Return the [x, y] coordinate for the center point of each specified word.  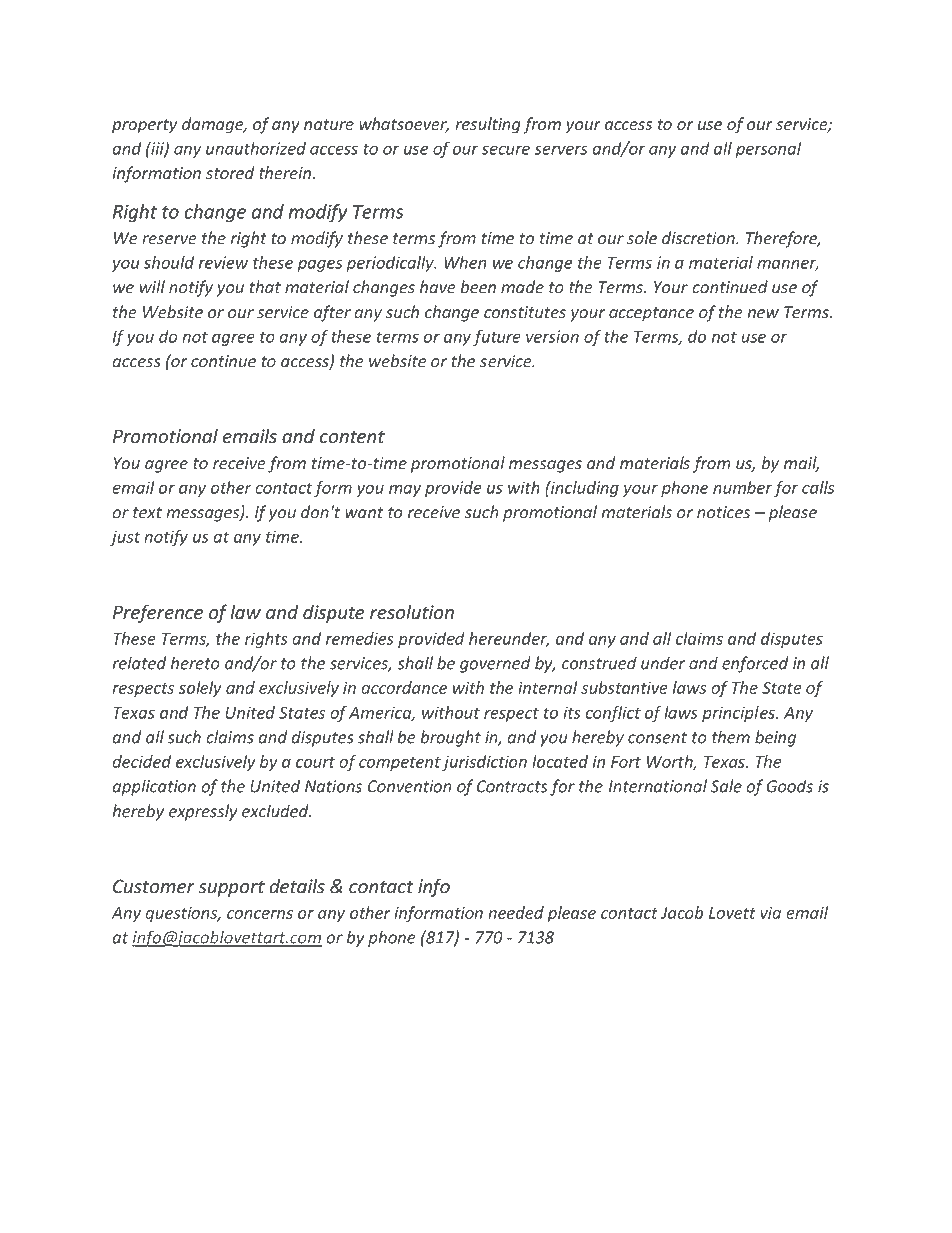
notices [723, 512]
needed [516, 912]
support [232, 888]
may [405, 491]
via [770, 912]
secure [506, 150]
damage [214, 125]
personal [768, 150]
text [147, 513]
